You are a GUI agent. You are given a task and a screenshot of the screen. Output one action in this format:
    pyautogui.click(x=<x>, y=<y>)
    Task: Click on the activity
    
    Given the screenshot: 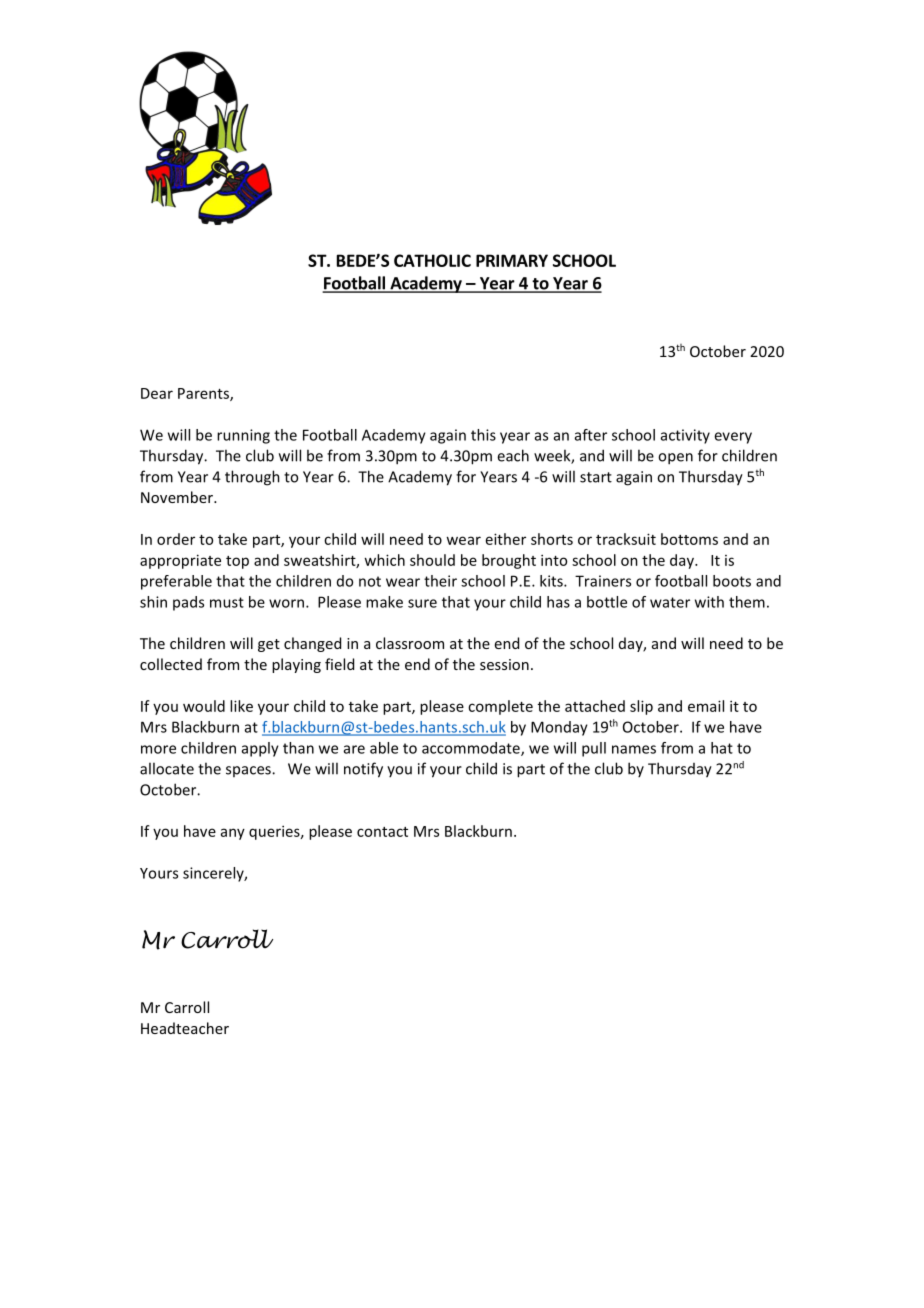 What is the action you would take?
    pyautogui.click(x=685, y=436)
